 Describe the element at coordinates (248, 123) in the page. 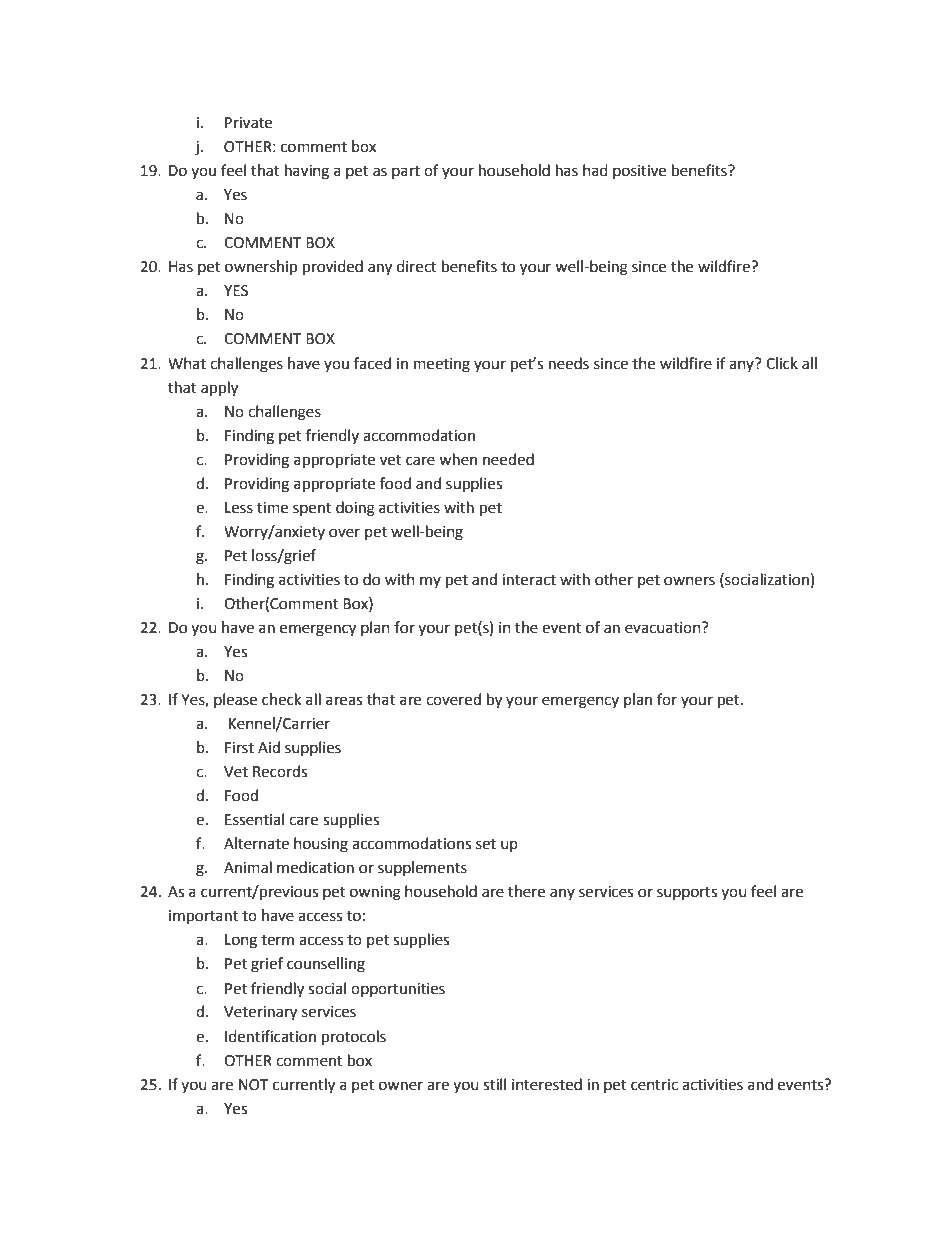

I see `Private` at that location.
